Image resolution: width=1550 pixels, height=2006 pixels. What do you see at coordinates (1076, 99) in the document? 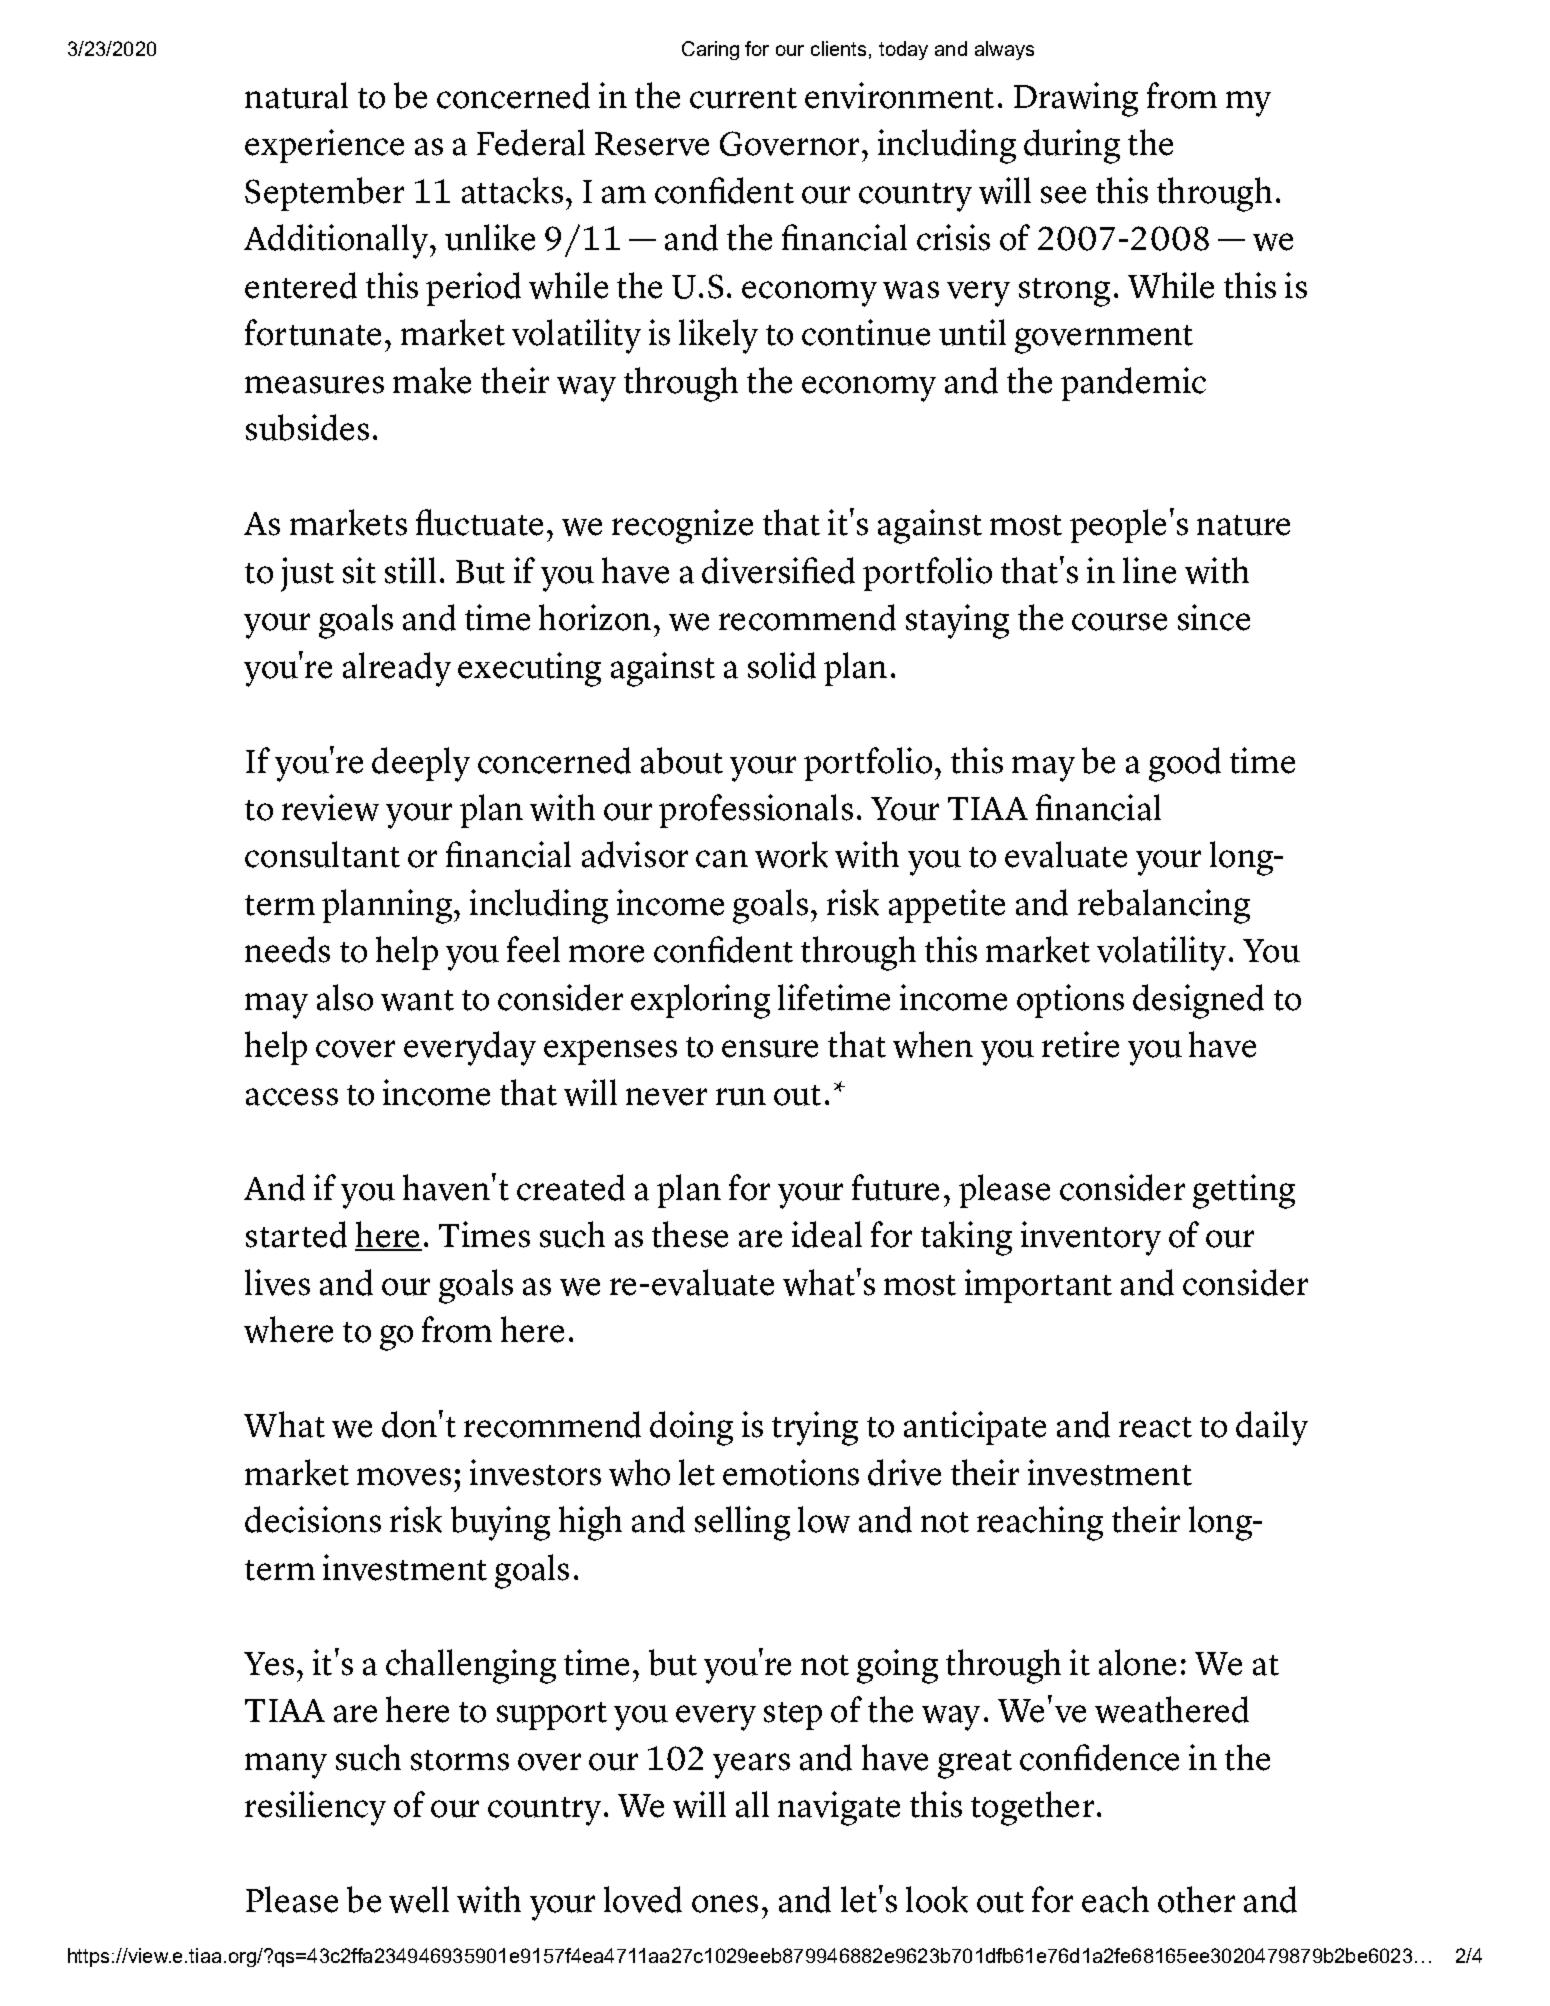
I see `Drawing` at bounding box center [1076, 99].
